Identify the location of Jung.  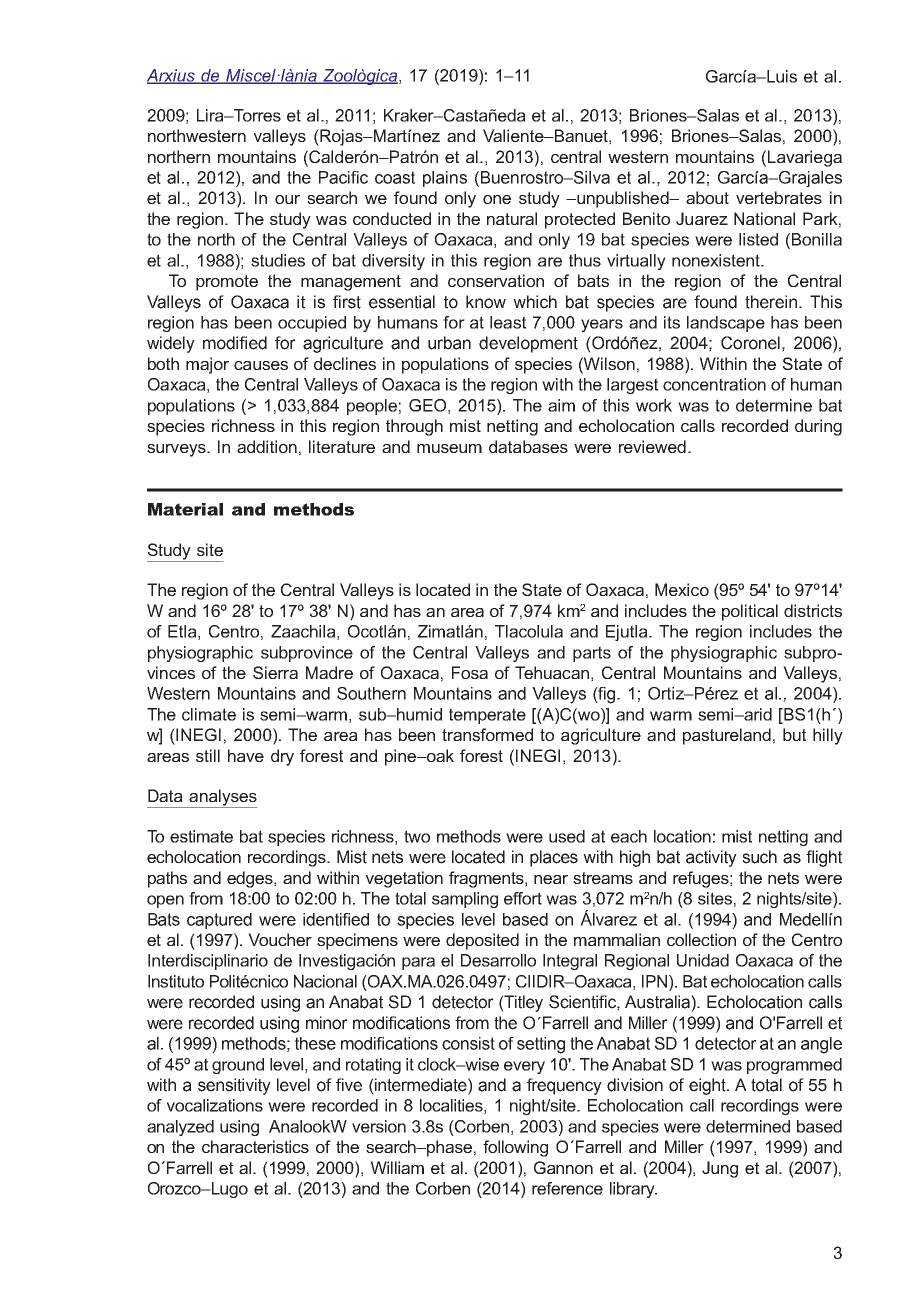
(720, 1169).
